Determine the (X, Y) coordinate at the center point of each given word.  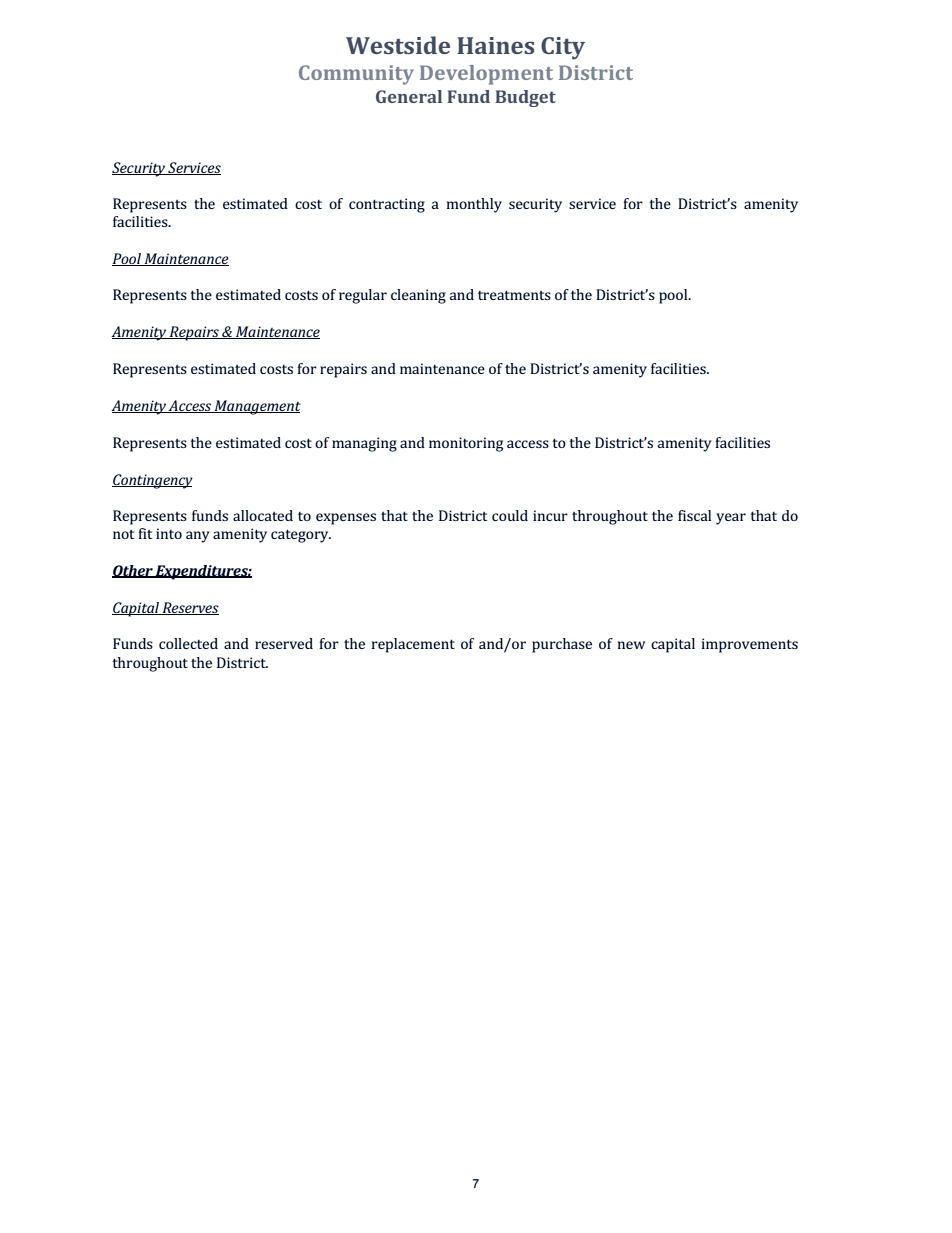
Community (356, 75)
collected (188, 643)
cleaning (418, 296)
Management (257, 407)
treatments (514, 295)
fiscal (694, 515)
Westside (398, 45)
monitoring (466, 444)
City (563, 48)
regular (363, 296)
